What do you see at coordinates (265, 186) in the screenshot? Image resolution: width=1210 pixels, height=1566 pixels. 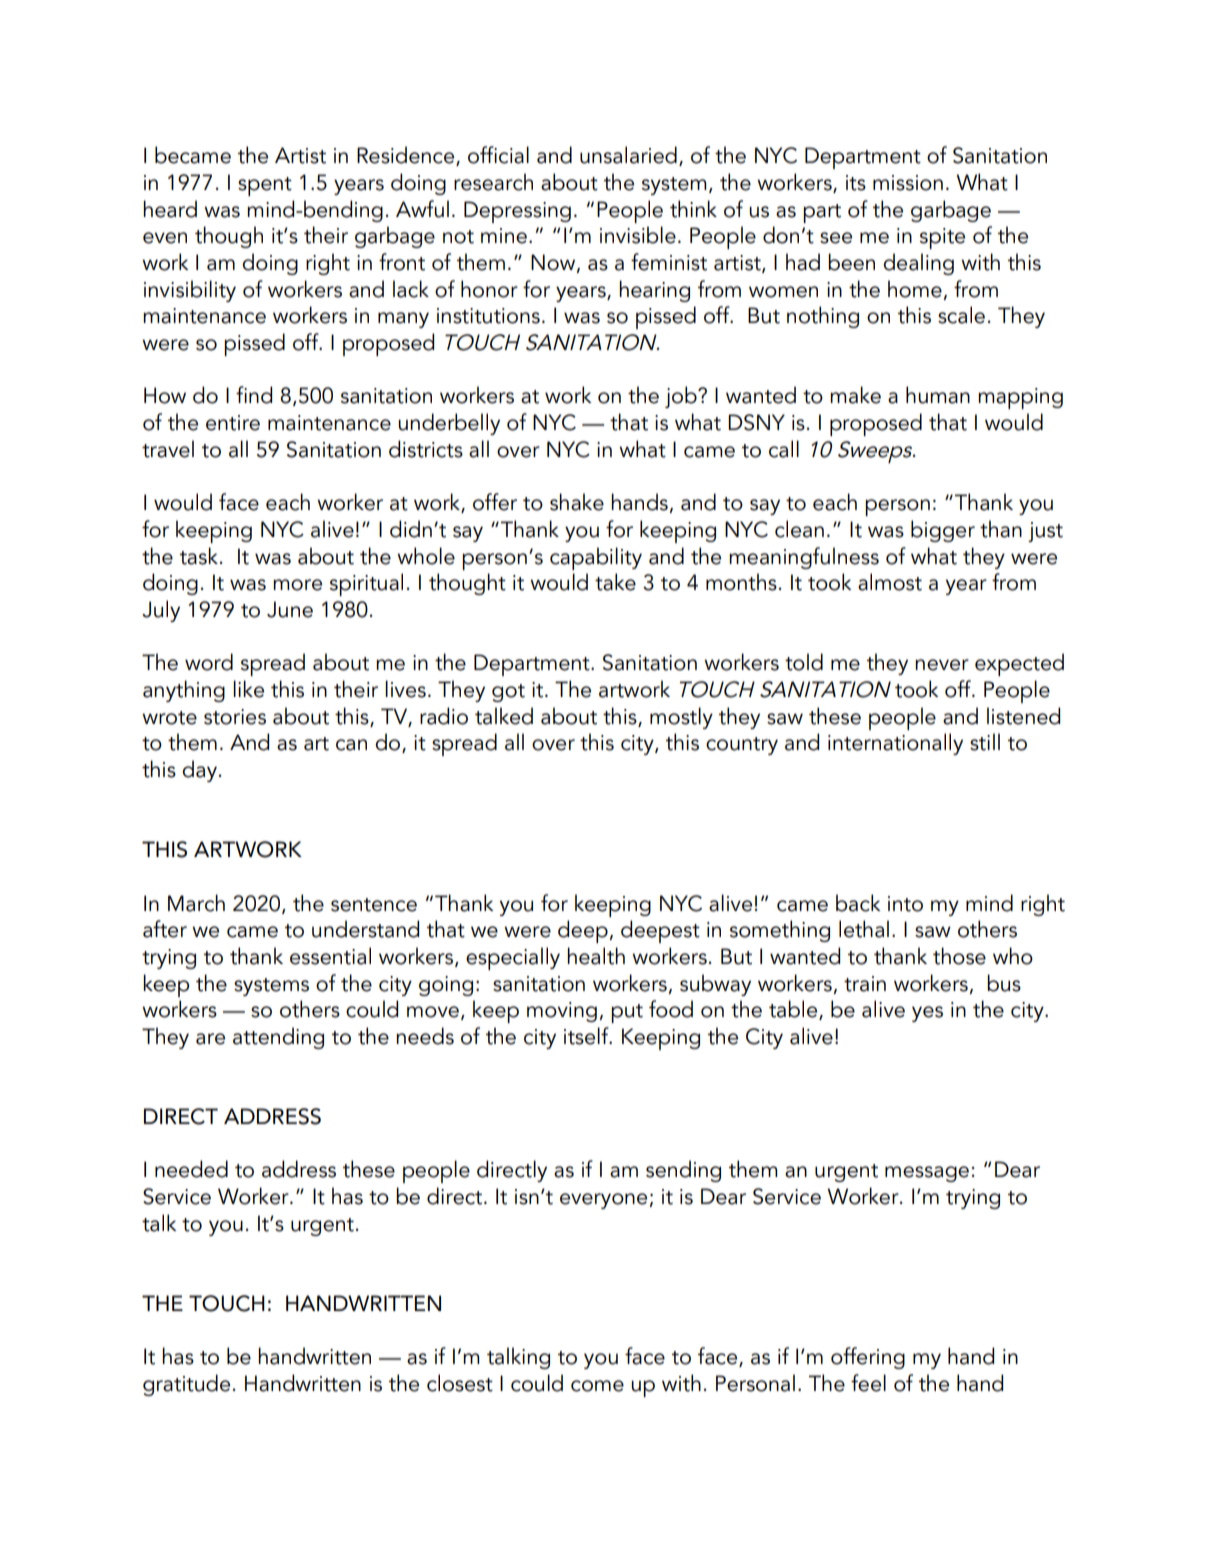 I see `spent` at bounding box center [265, 186].
